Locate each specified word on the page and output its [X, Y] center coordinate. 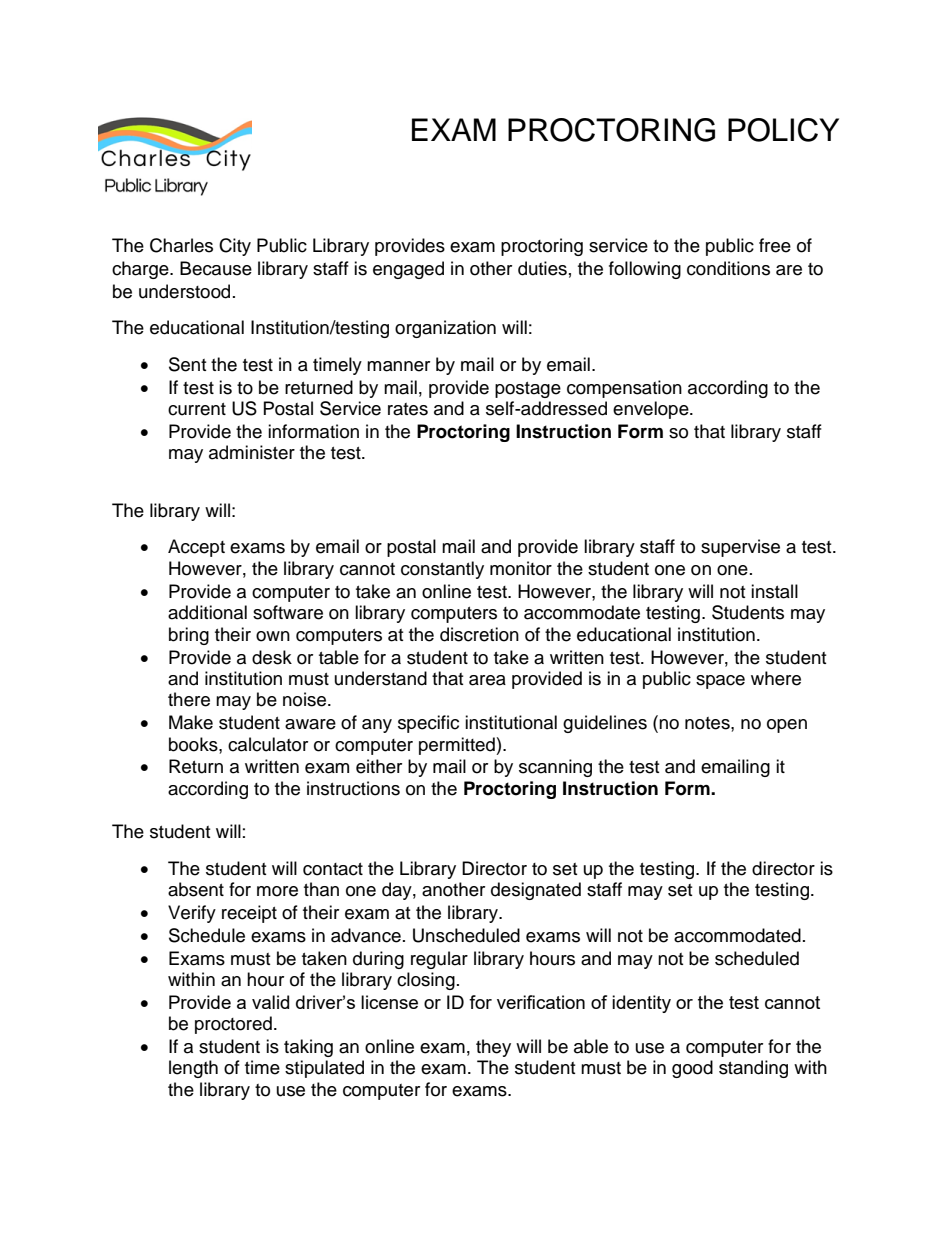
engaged [408, 270]
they [493, 1048]
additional [207, 612]
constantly [442, 570]
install [774, 591]
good [692, 1069]
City [235, 247]
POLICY [783, 130]
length [193, 1069]
